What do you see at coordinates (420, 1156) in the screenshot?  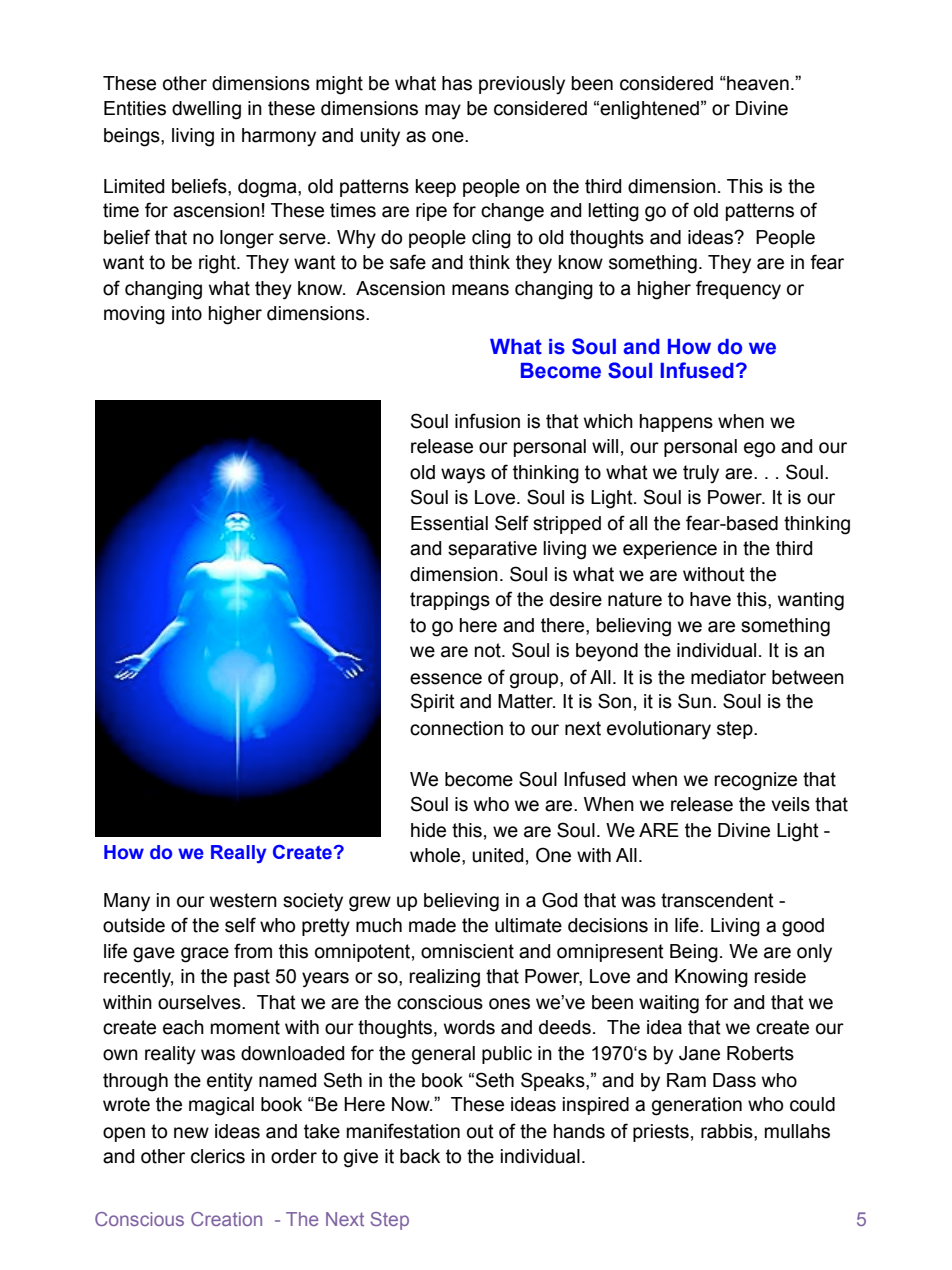 I see `back` at bounding box center [420, 1156].
